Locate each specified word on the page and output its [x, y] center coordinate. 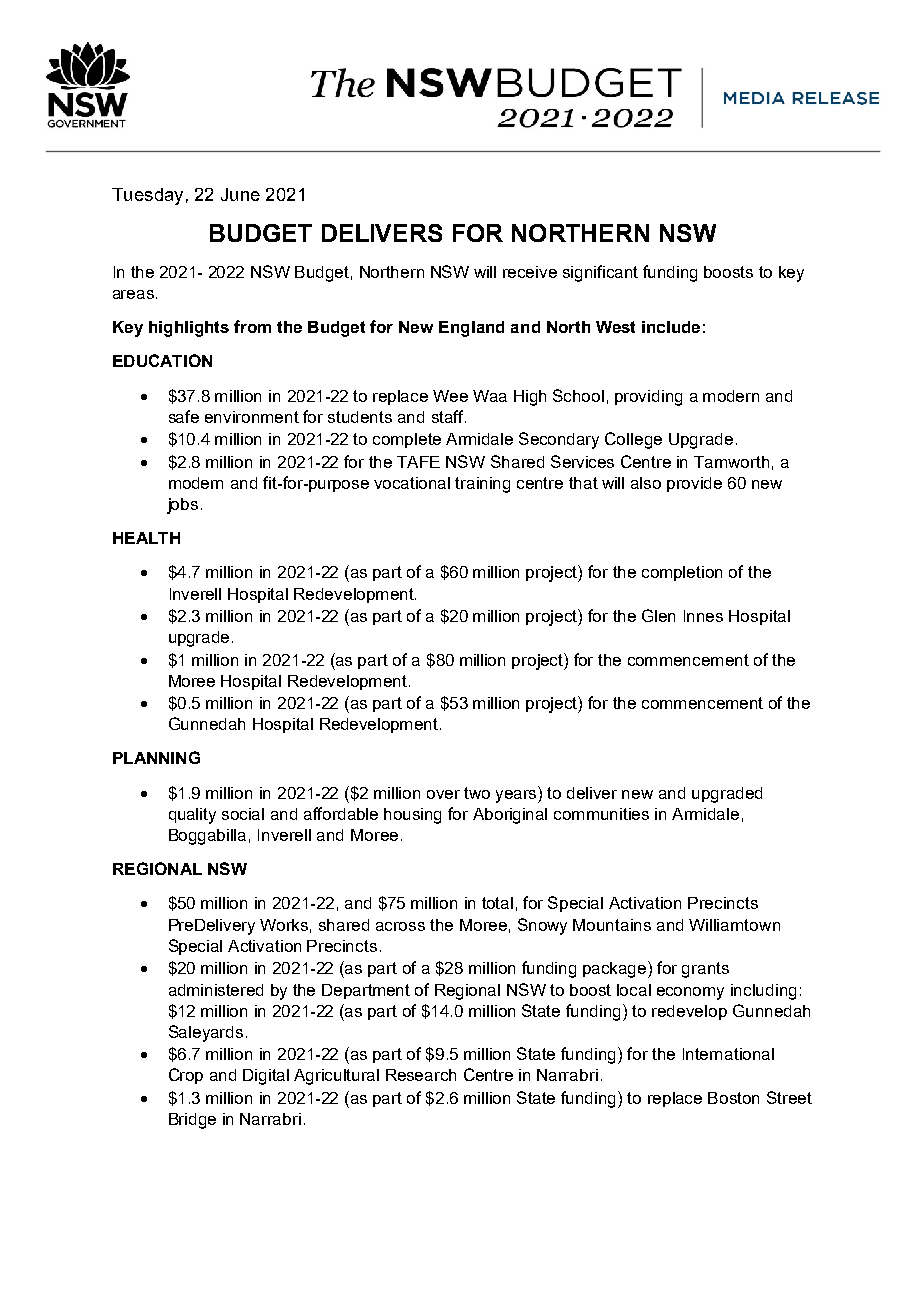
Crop [186, 1076]
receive [530, 272]
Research [421, 1075]
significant [600, 273]
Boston [733, 1098]
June [240, 194]
